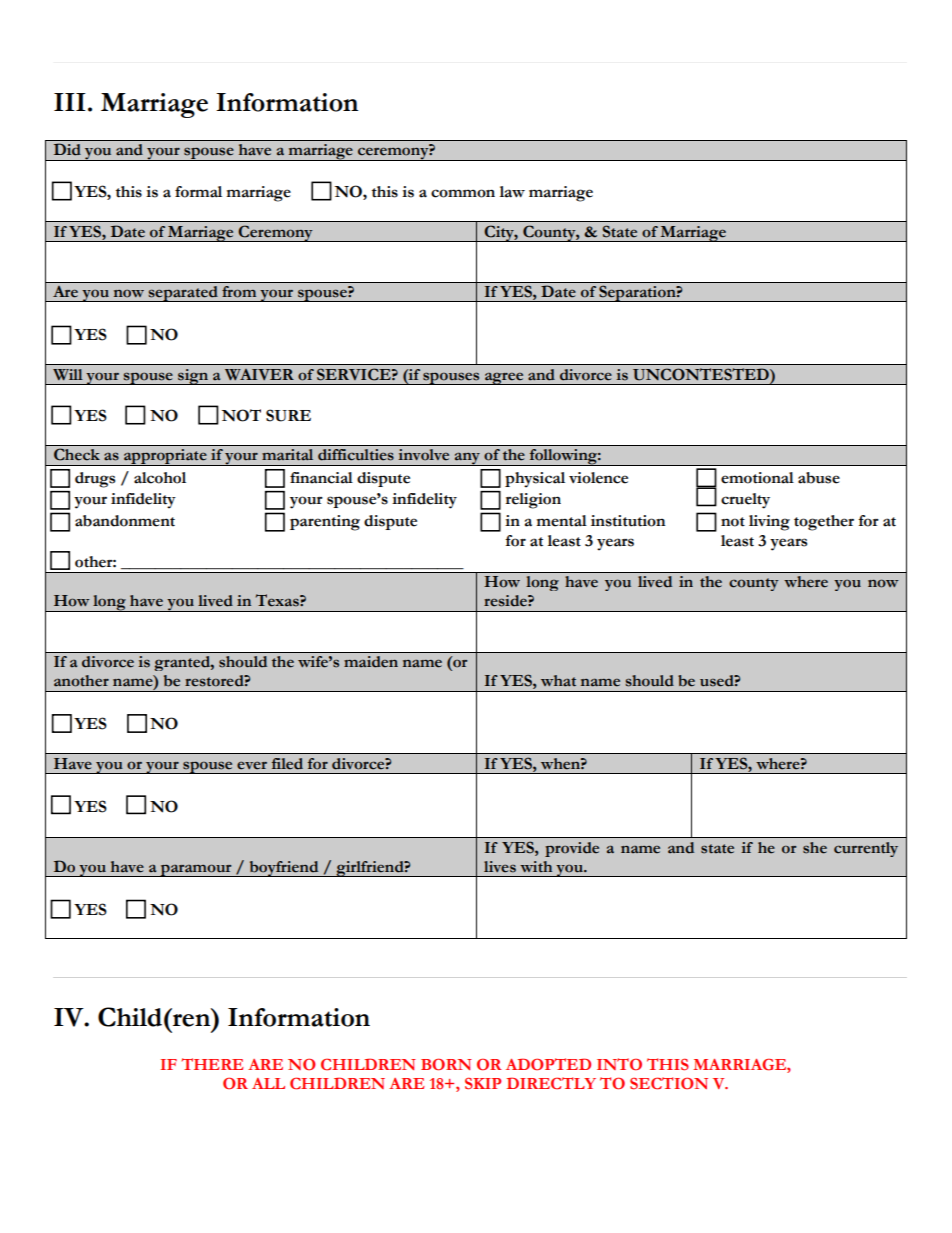  Describe the element at coordinates (165, 457) in the screenshot. I see `appropriate` at that location.
